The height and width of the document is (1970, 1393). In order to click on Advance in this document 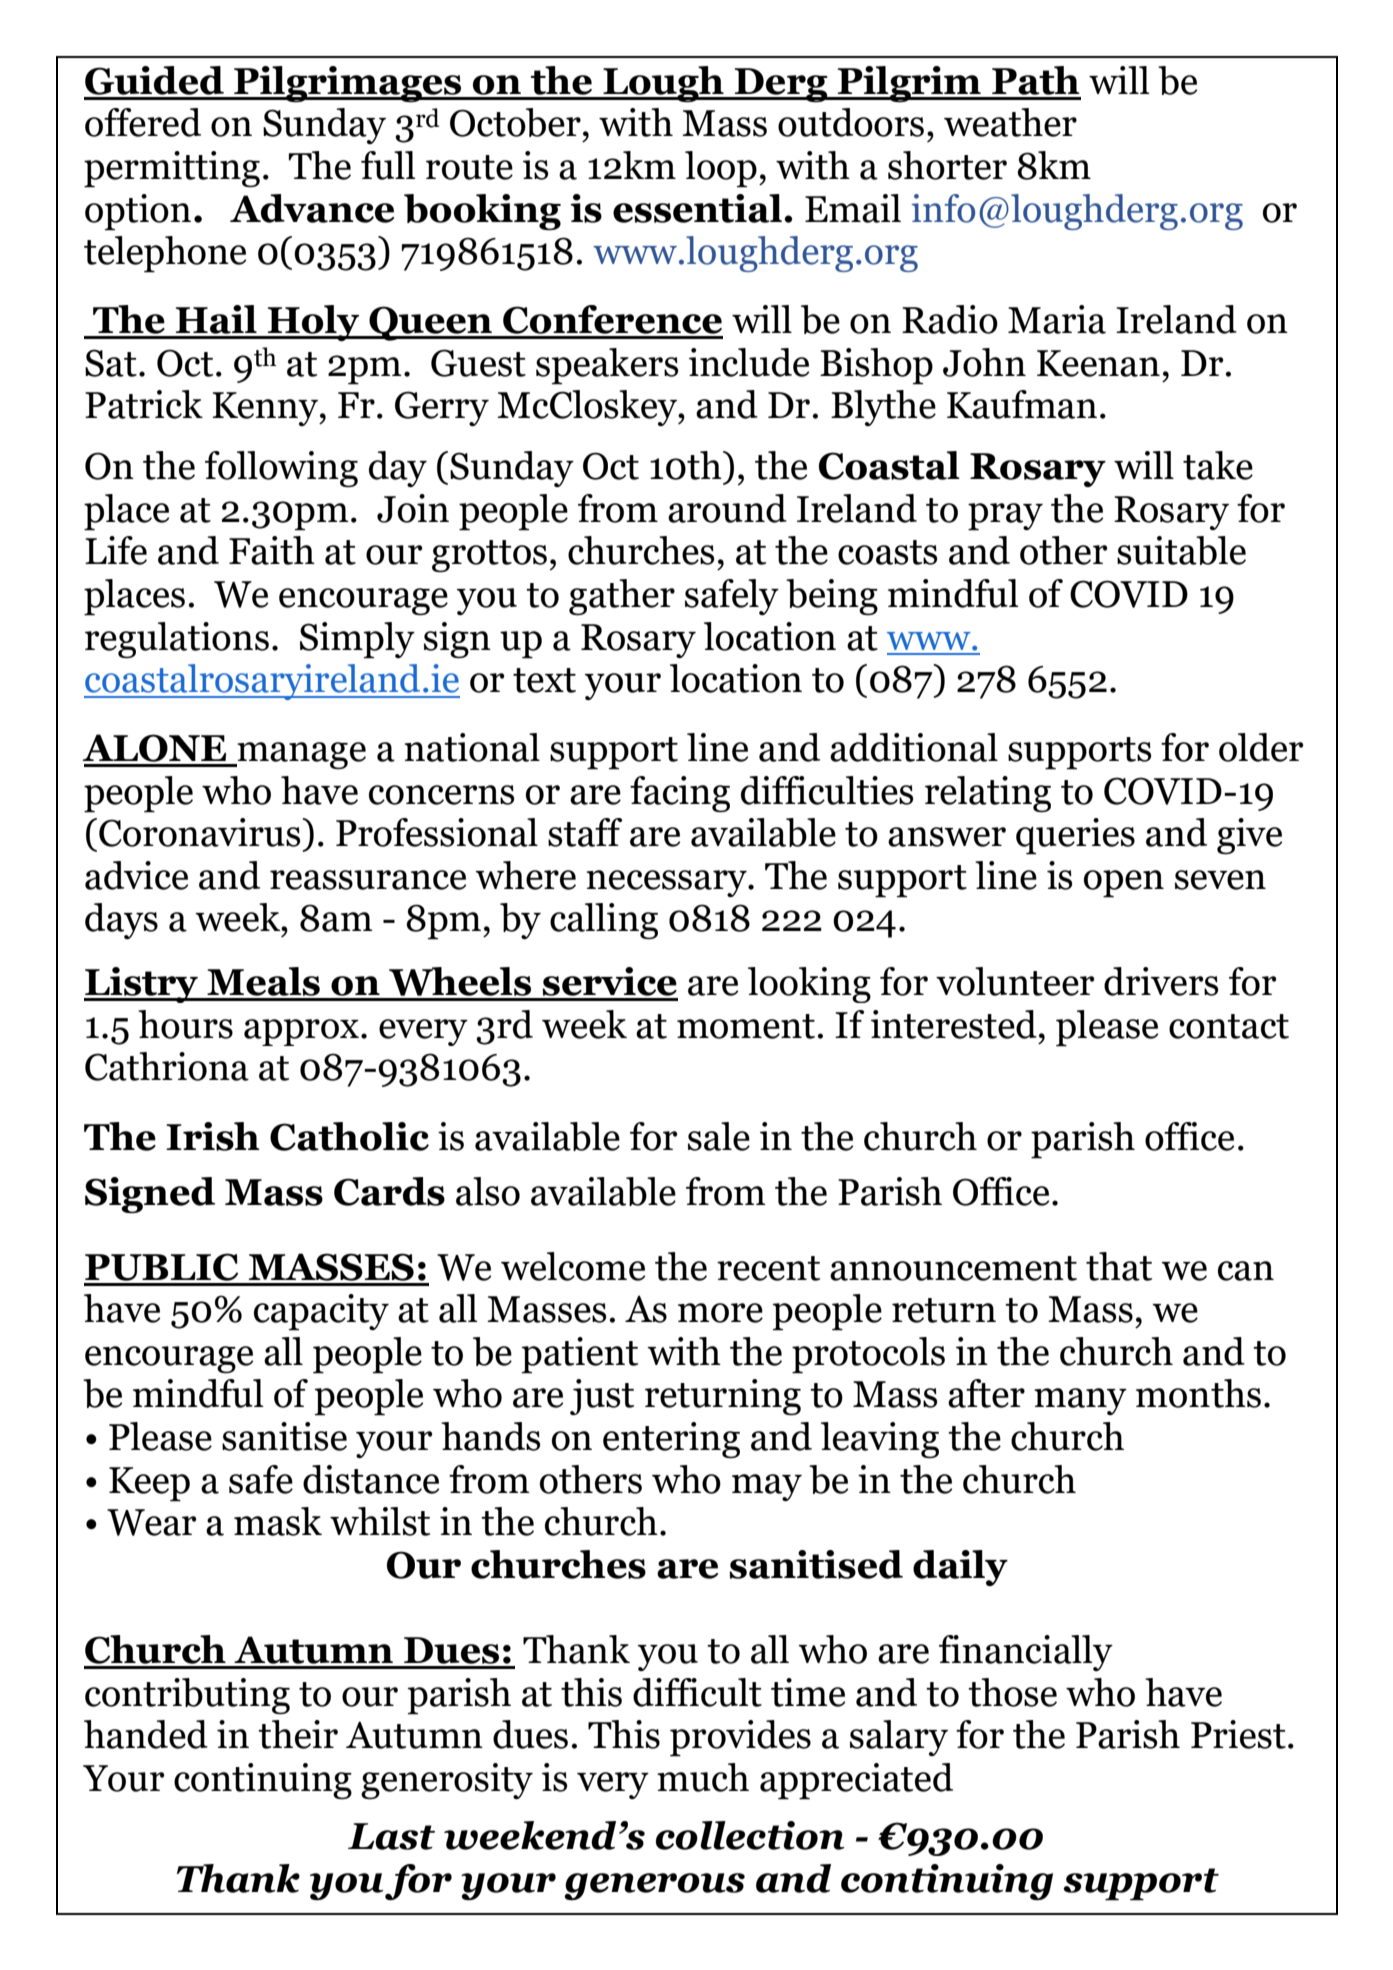, I will do `click(312, 208)`.
